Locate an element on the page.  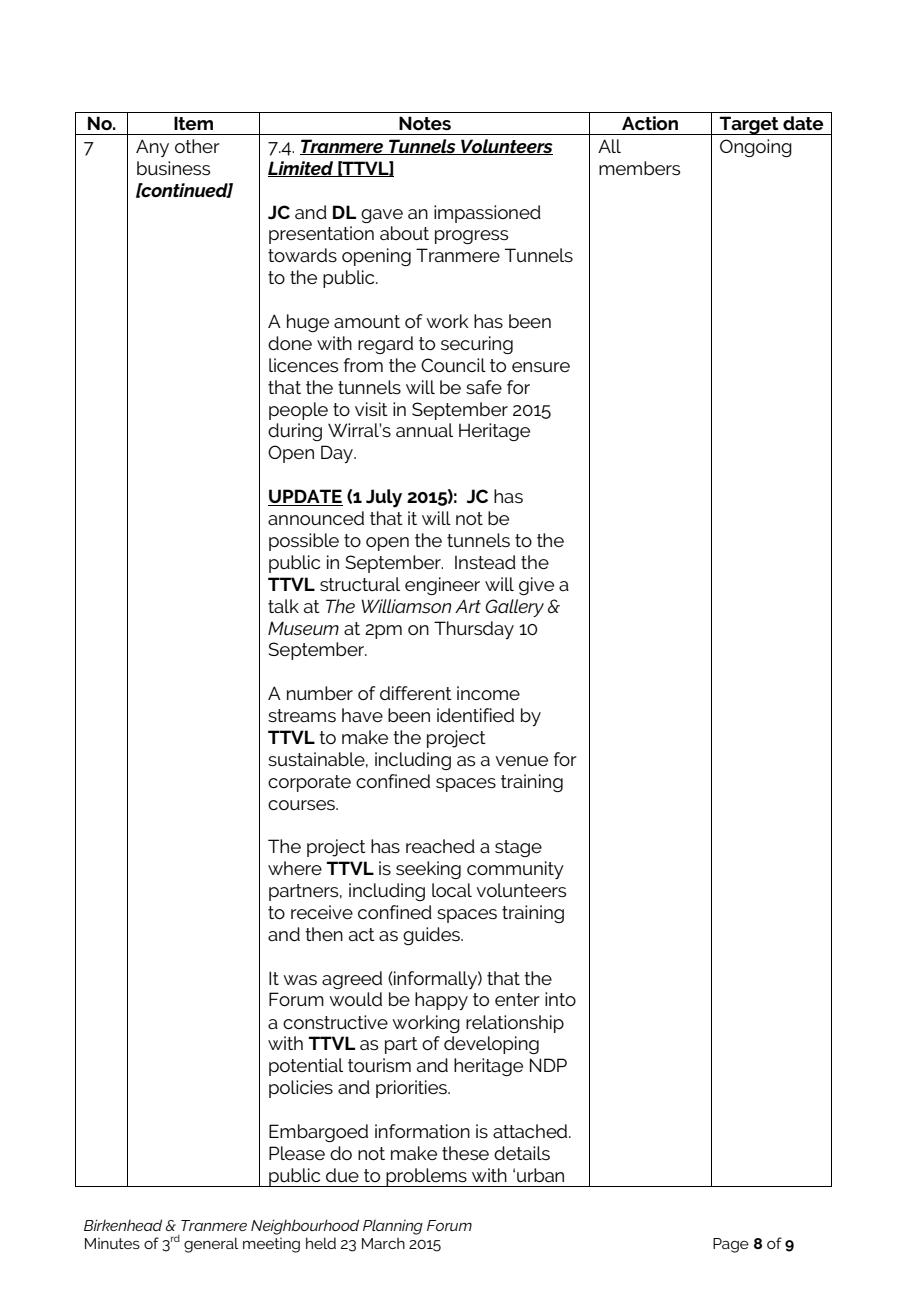
where is located at coordinates (295, 868).
